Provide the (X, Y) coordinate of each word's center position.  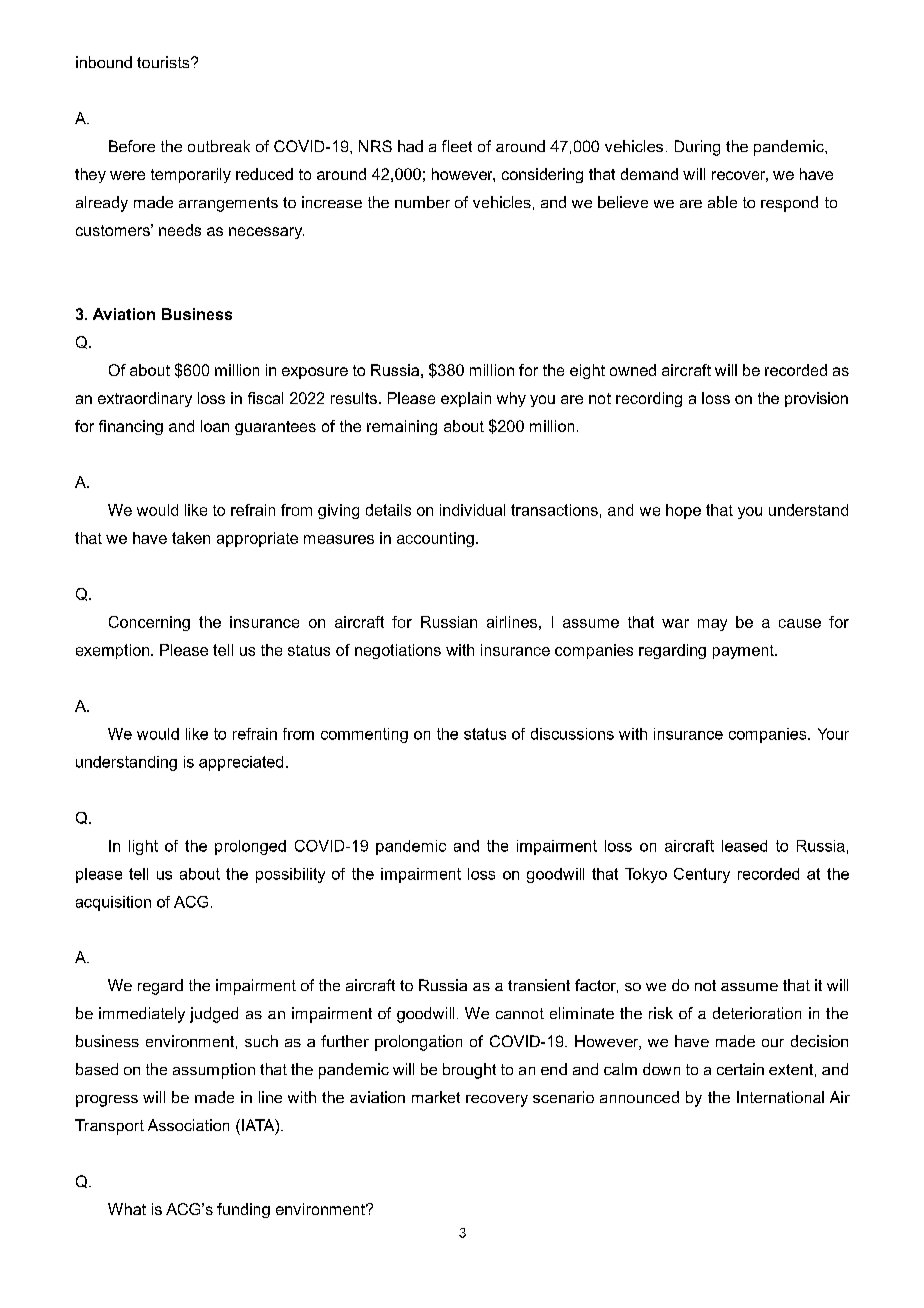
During (697, 148)
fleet (457, 146)
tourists (164, 62)
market (436, 1097)
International (780, 1097)
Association (188, 1125)
